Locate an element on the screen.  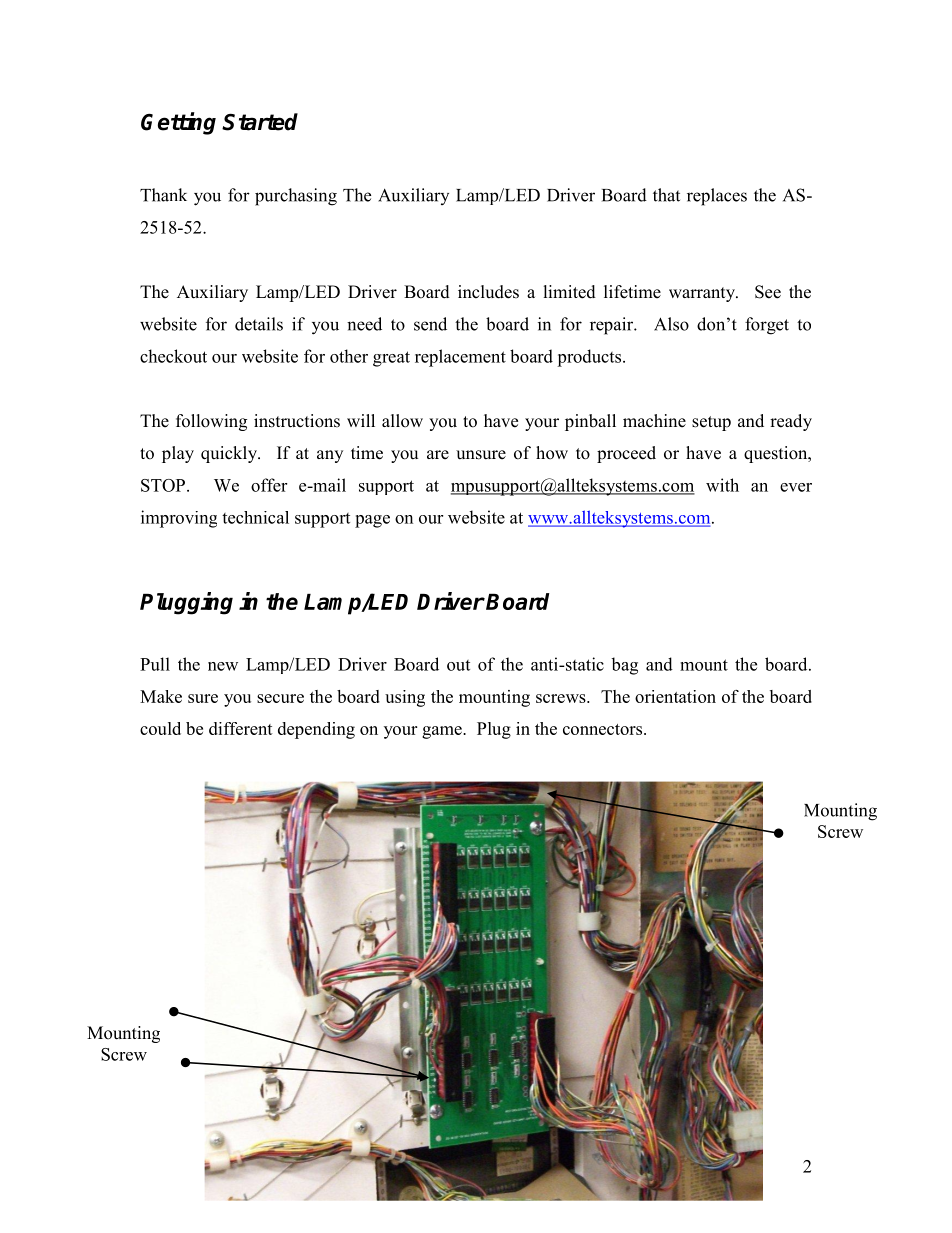
purchasing is located at coordinates (296, 197).
